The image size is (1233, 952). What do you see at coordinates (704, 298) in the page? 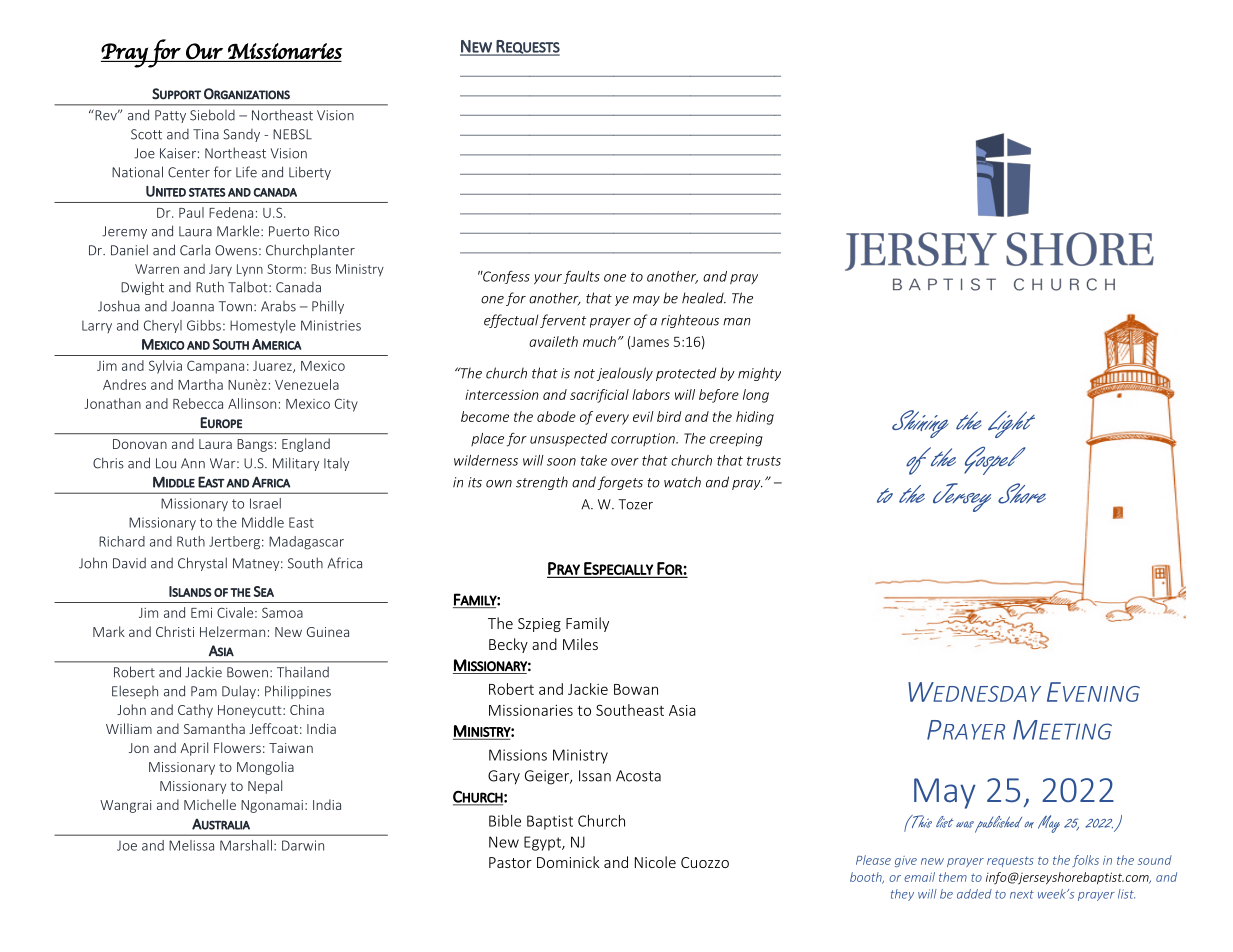
I see `healed` at bounding box center [704, 298].
